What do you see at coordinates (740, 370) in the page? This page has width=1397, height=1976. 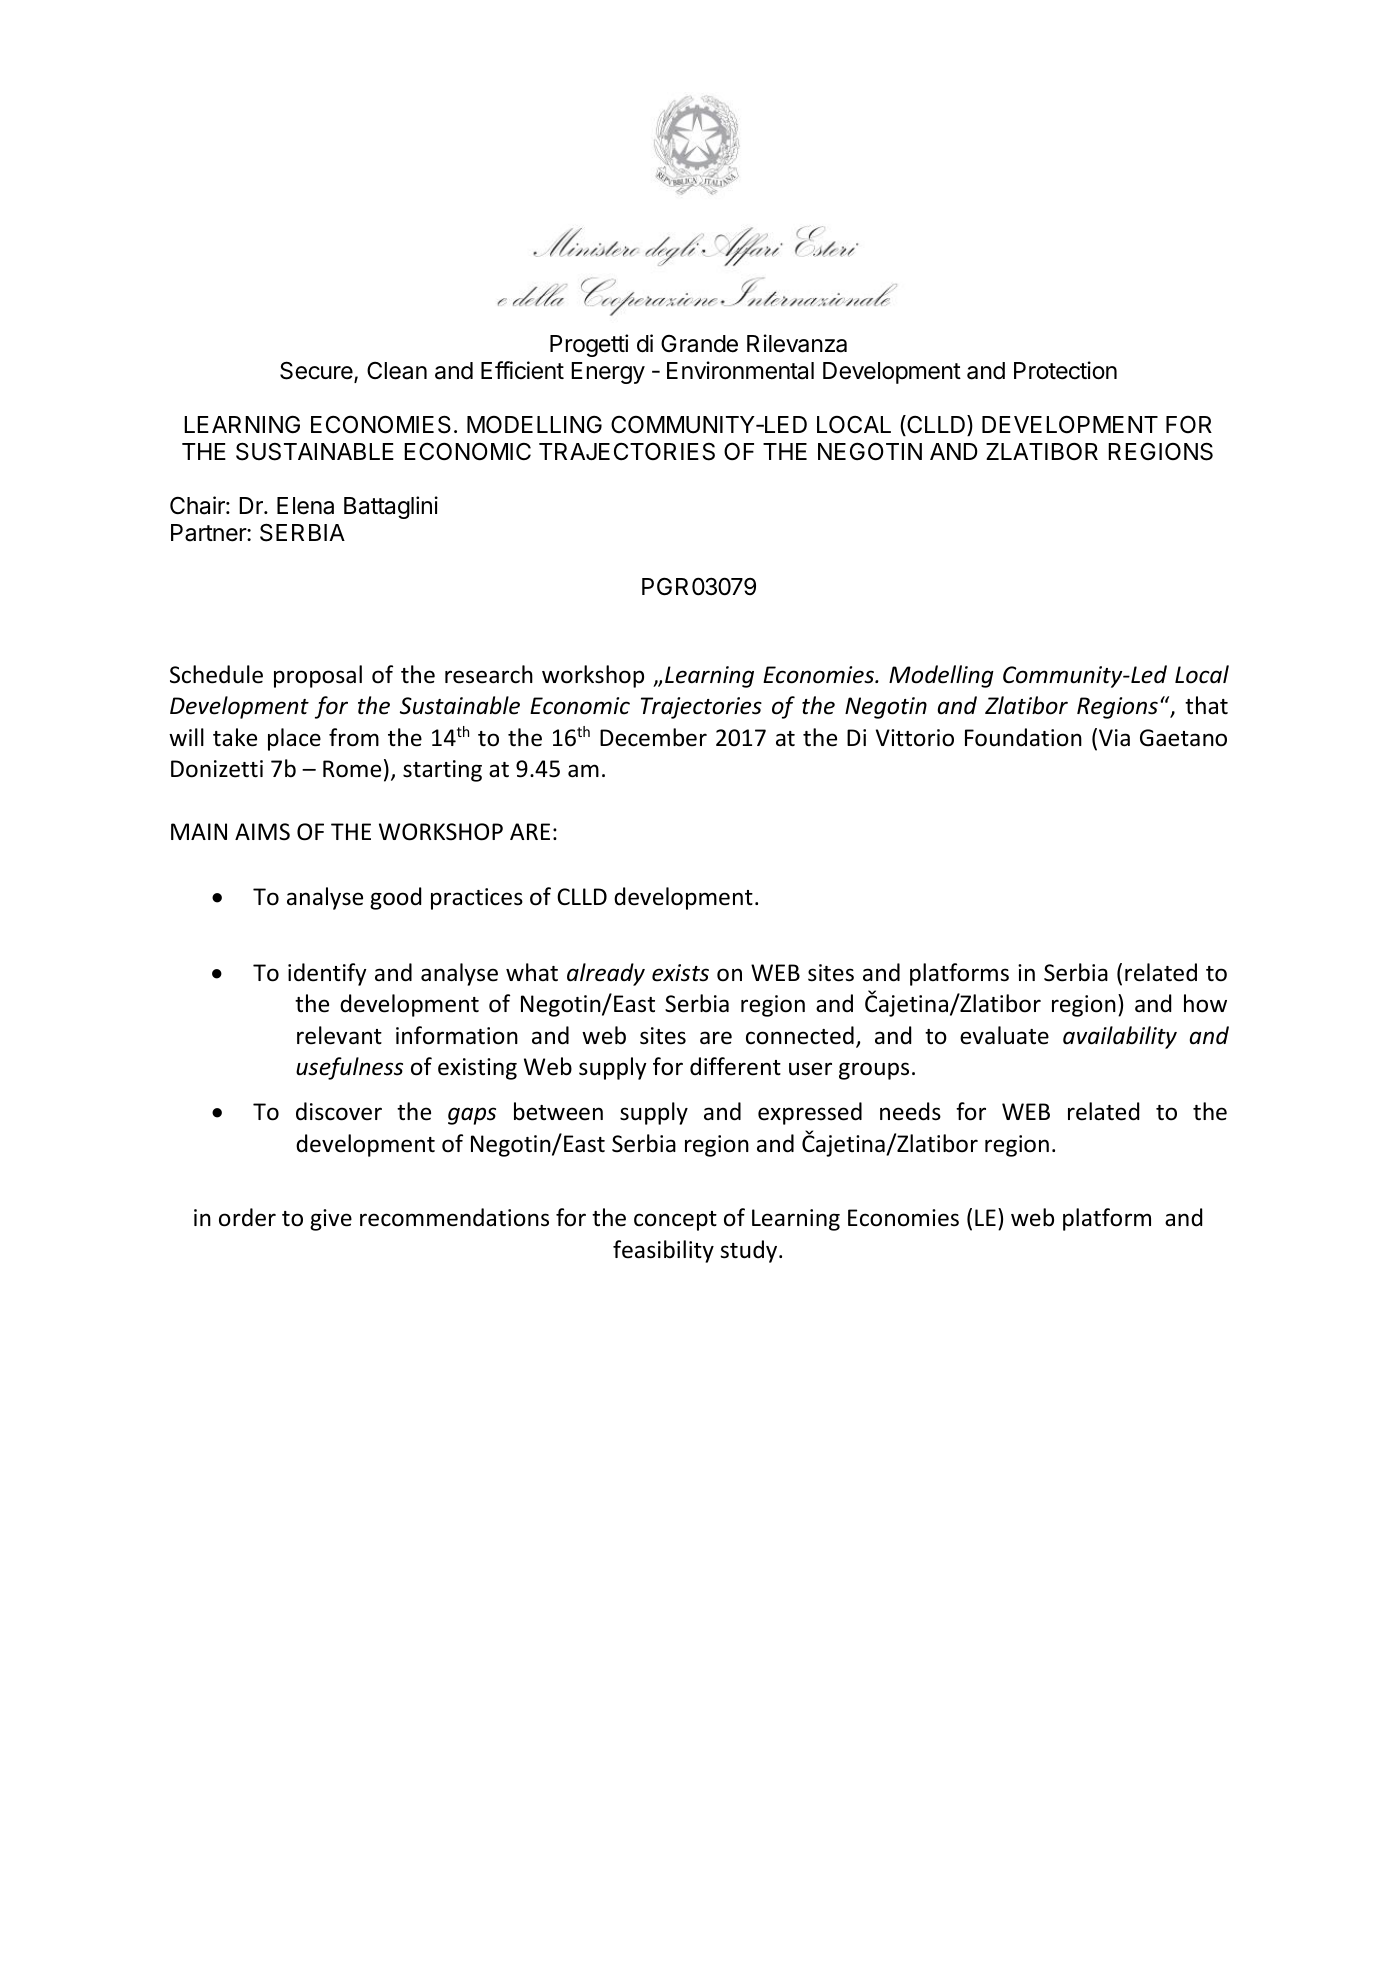 I see `Environmental` at bounding box center [740, 370].
